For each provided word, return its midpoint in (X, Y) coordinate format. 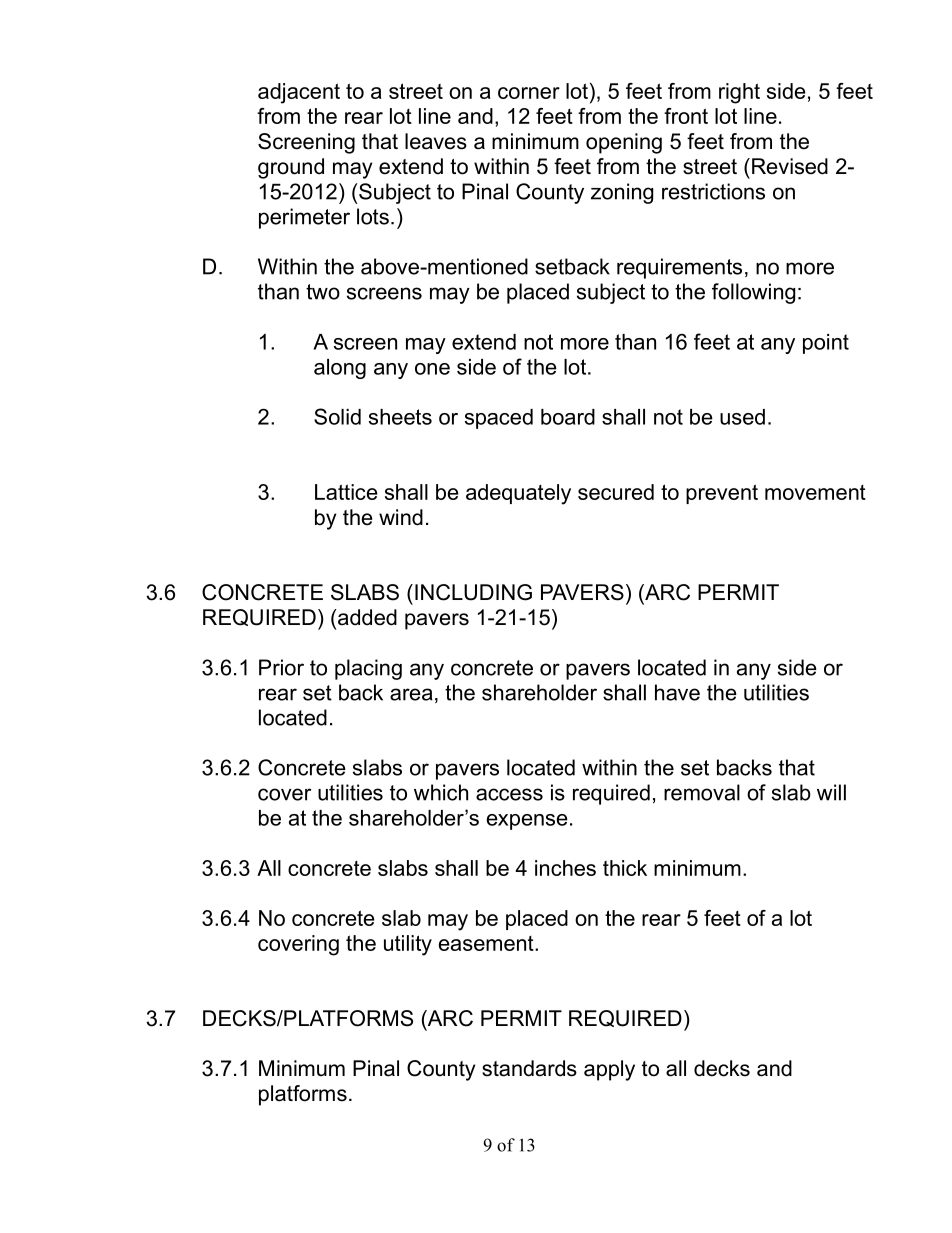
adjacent (299, 93)
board (568, 417)
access (509, 794)
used (742, 417)
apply (609, 1070)
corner (529, 93)
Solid (337, 416)
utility (408, 945)
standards (529, 1068)
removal (702, 792)
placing (368, 669)
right (739, 93)
